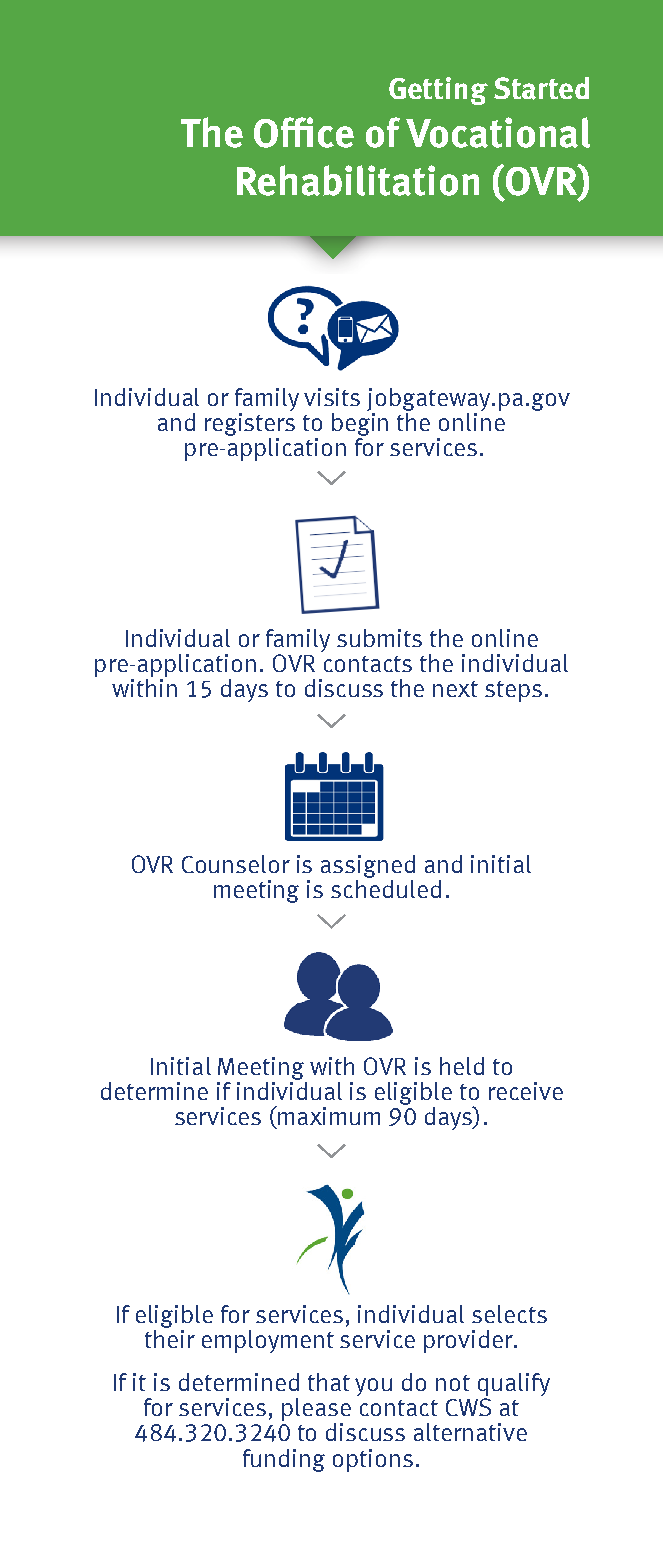  I want to click on Office, so click(304, 132).
